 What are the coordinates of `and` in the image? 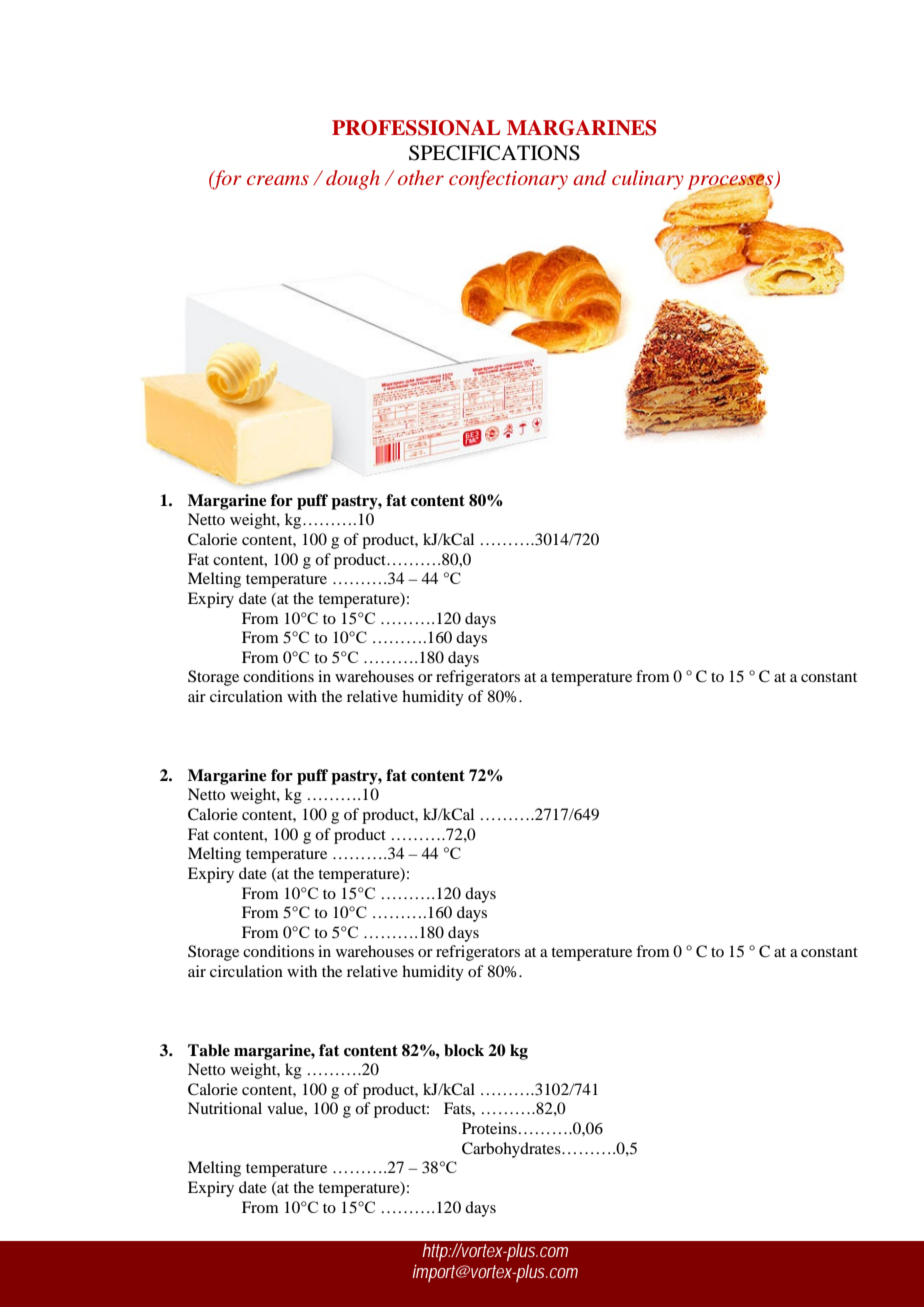 It's located at (590, 177).
